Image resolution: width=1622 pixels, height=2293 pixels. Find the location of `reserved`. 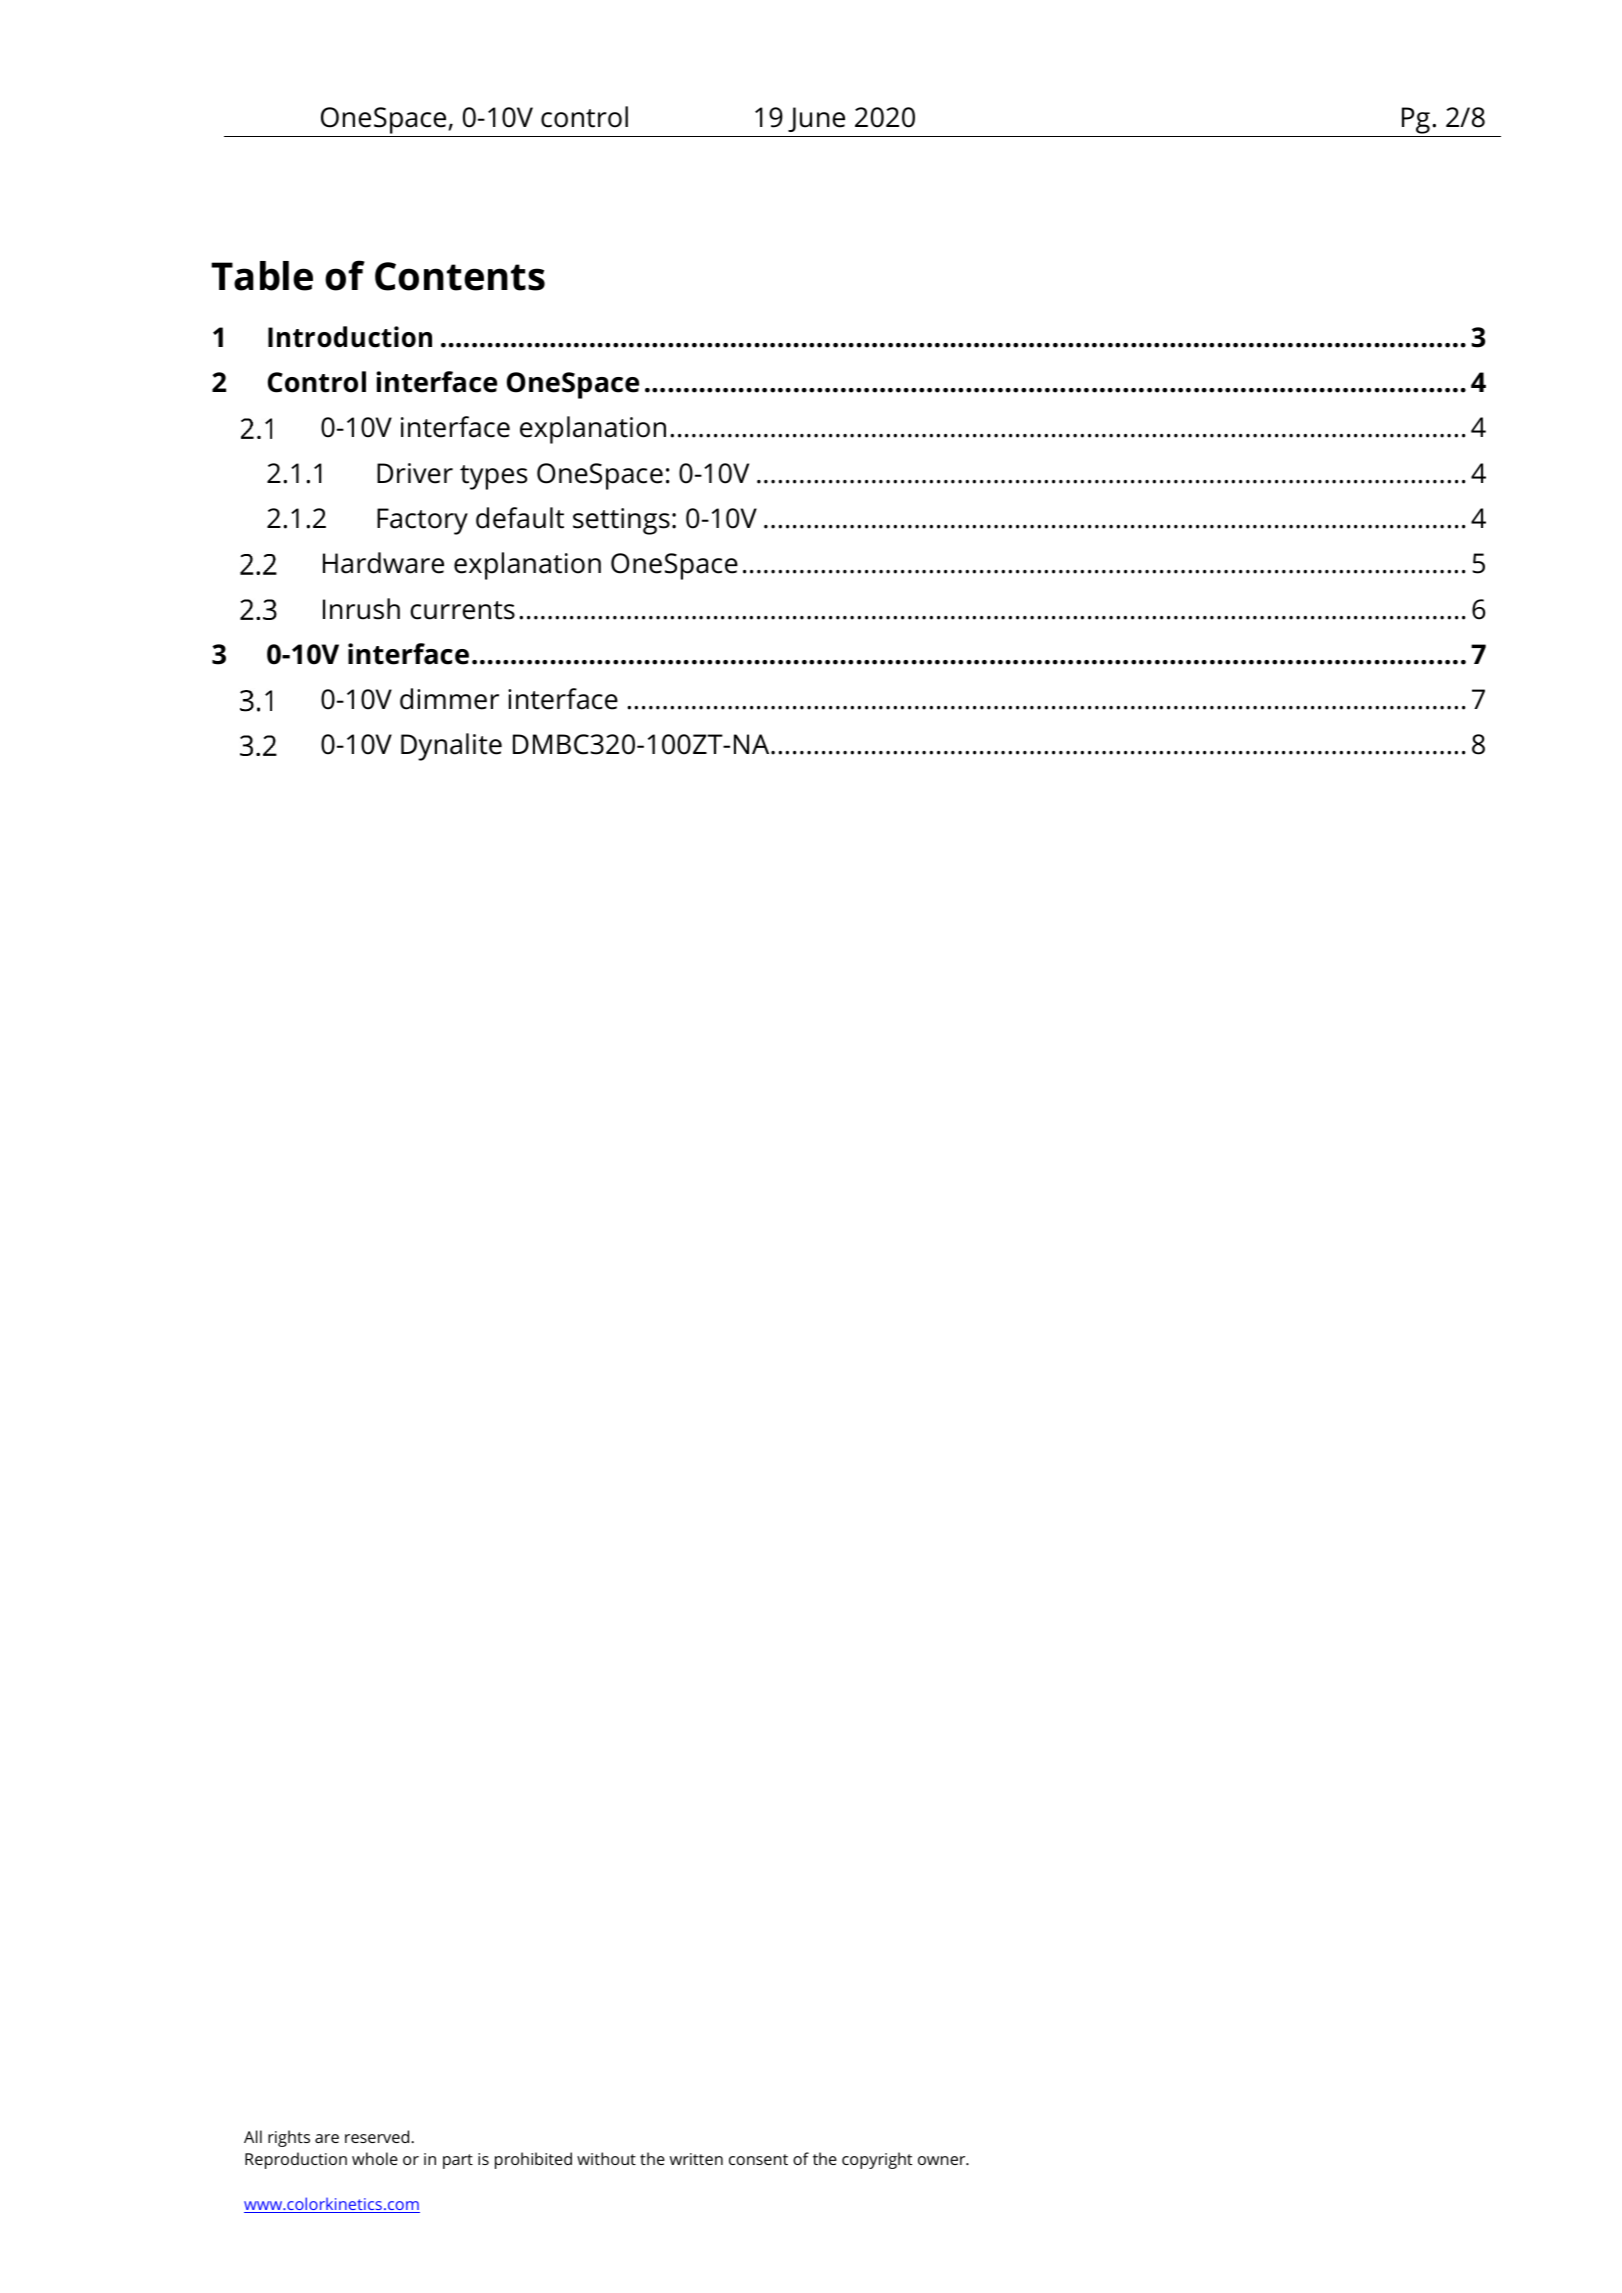

reserved is located at coordinates (378, 2136).
